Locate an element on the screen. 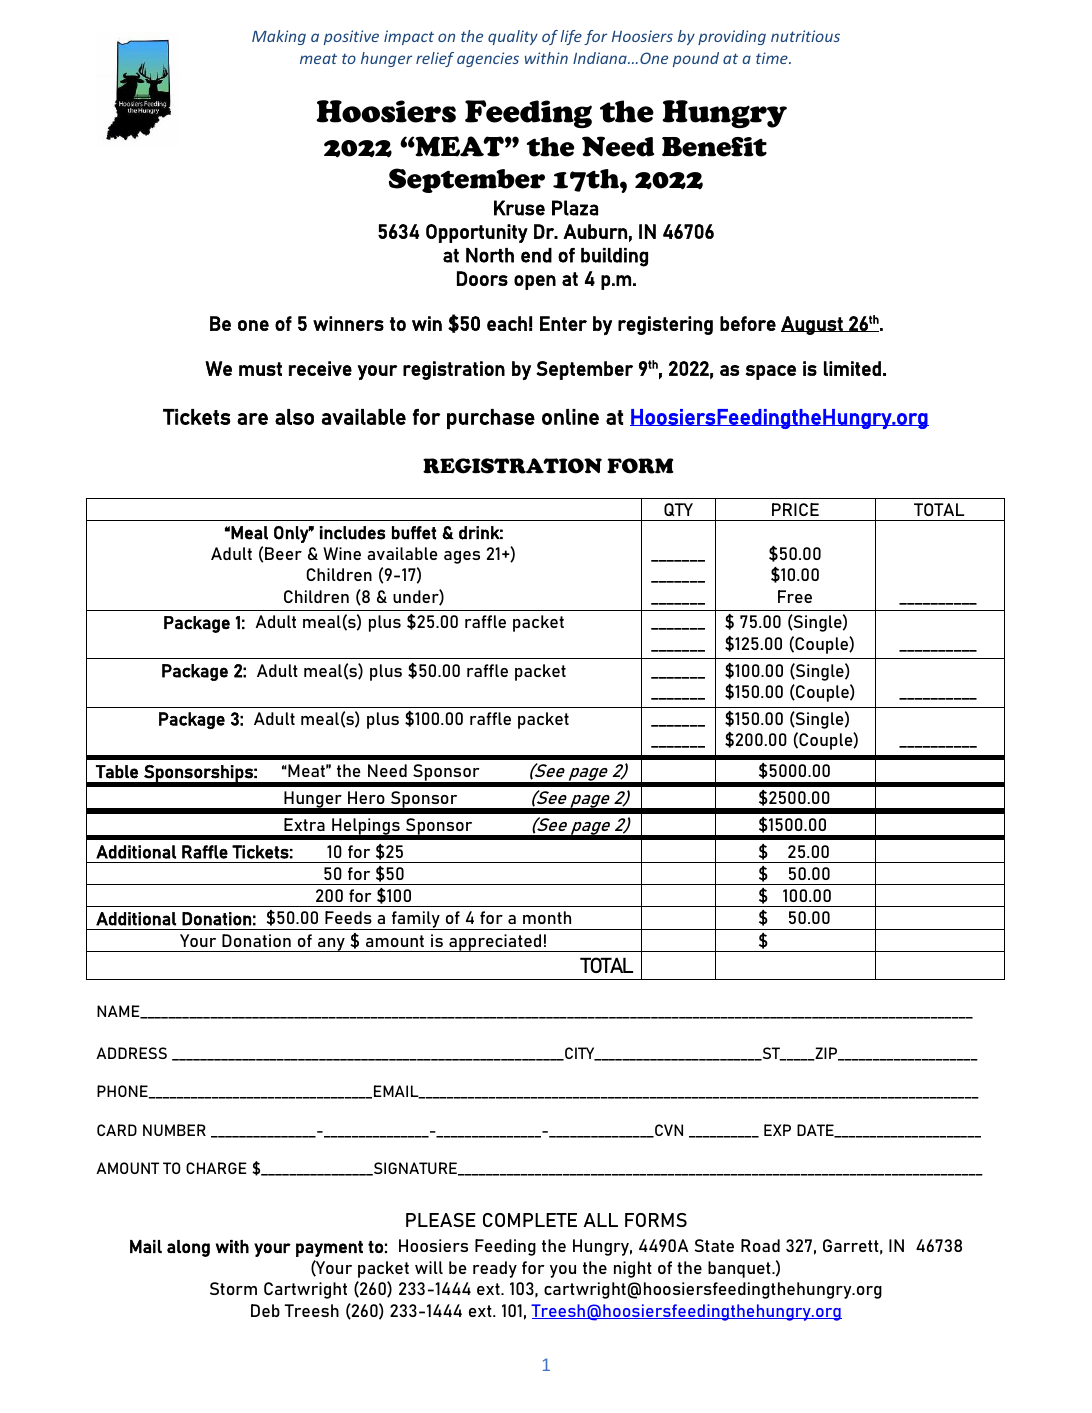 The height and width of the screenshot is (1413, 1092). Free is located at coordinates (795, 596).
